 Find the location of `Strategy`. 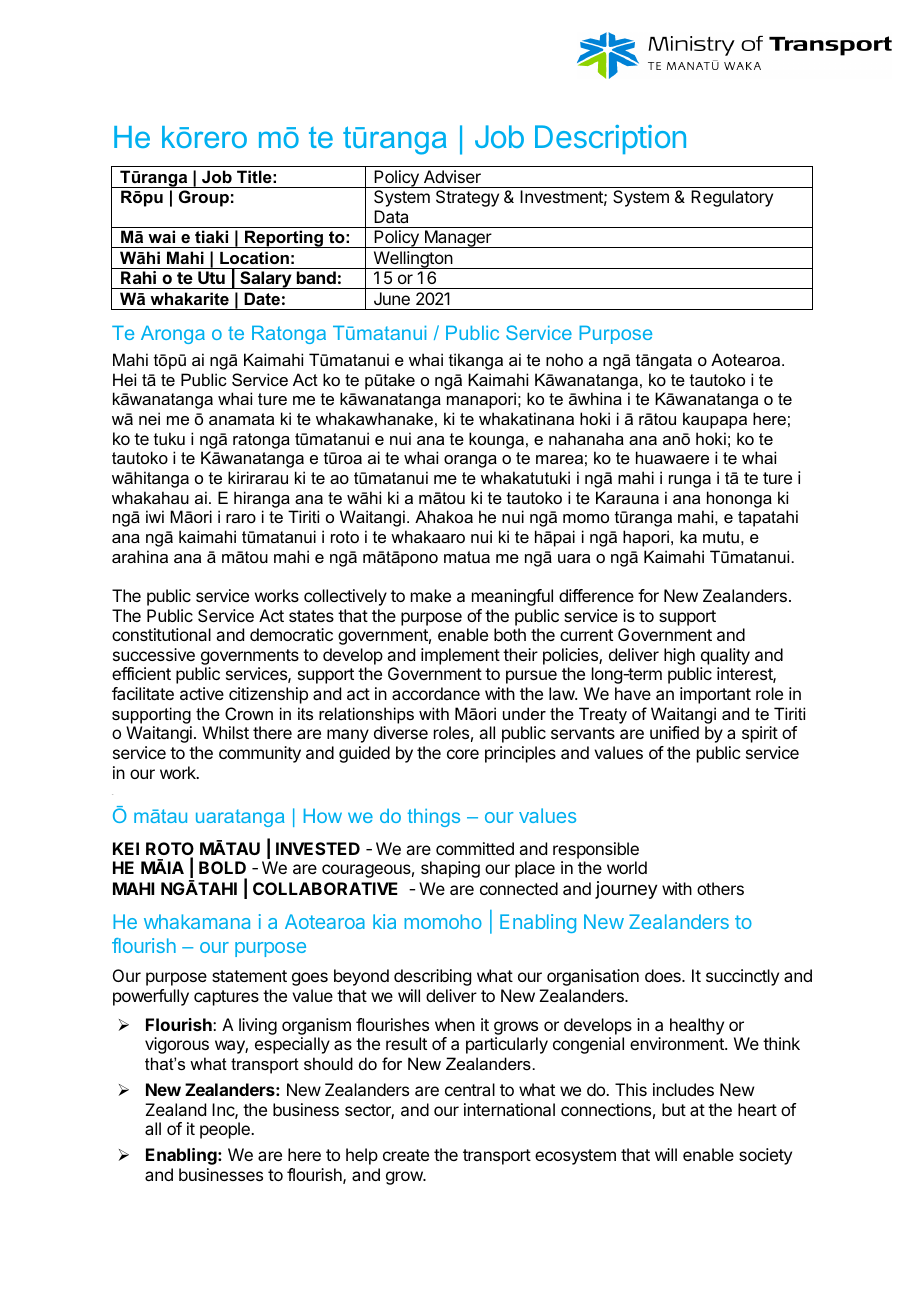

Strategy is located at coordinates (467, 198).
